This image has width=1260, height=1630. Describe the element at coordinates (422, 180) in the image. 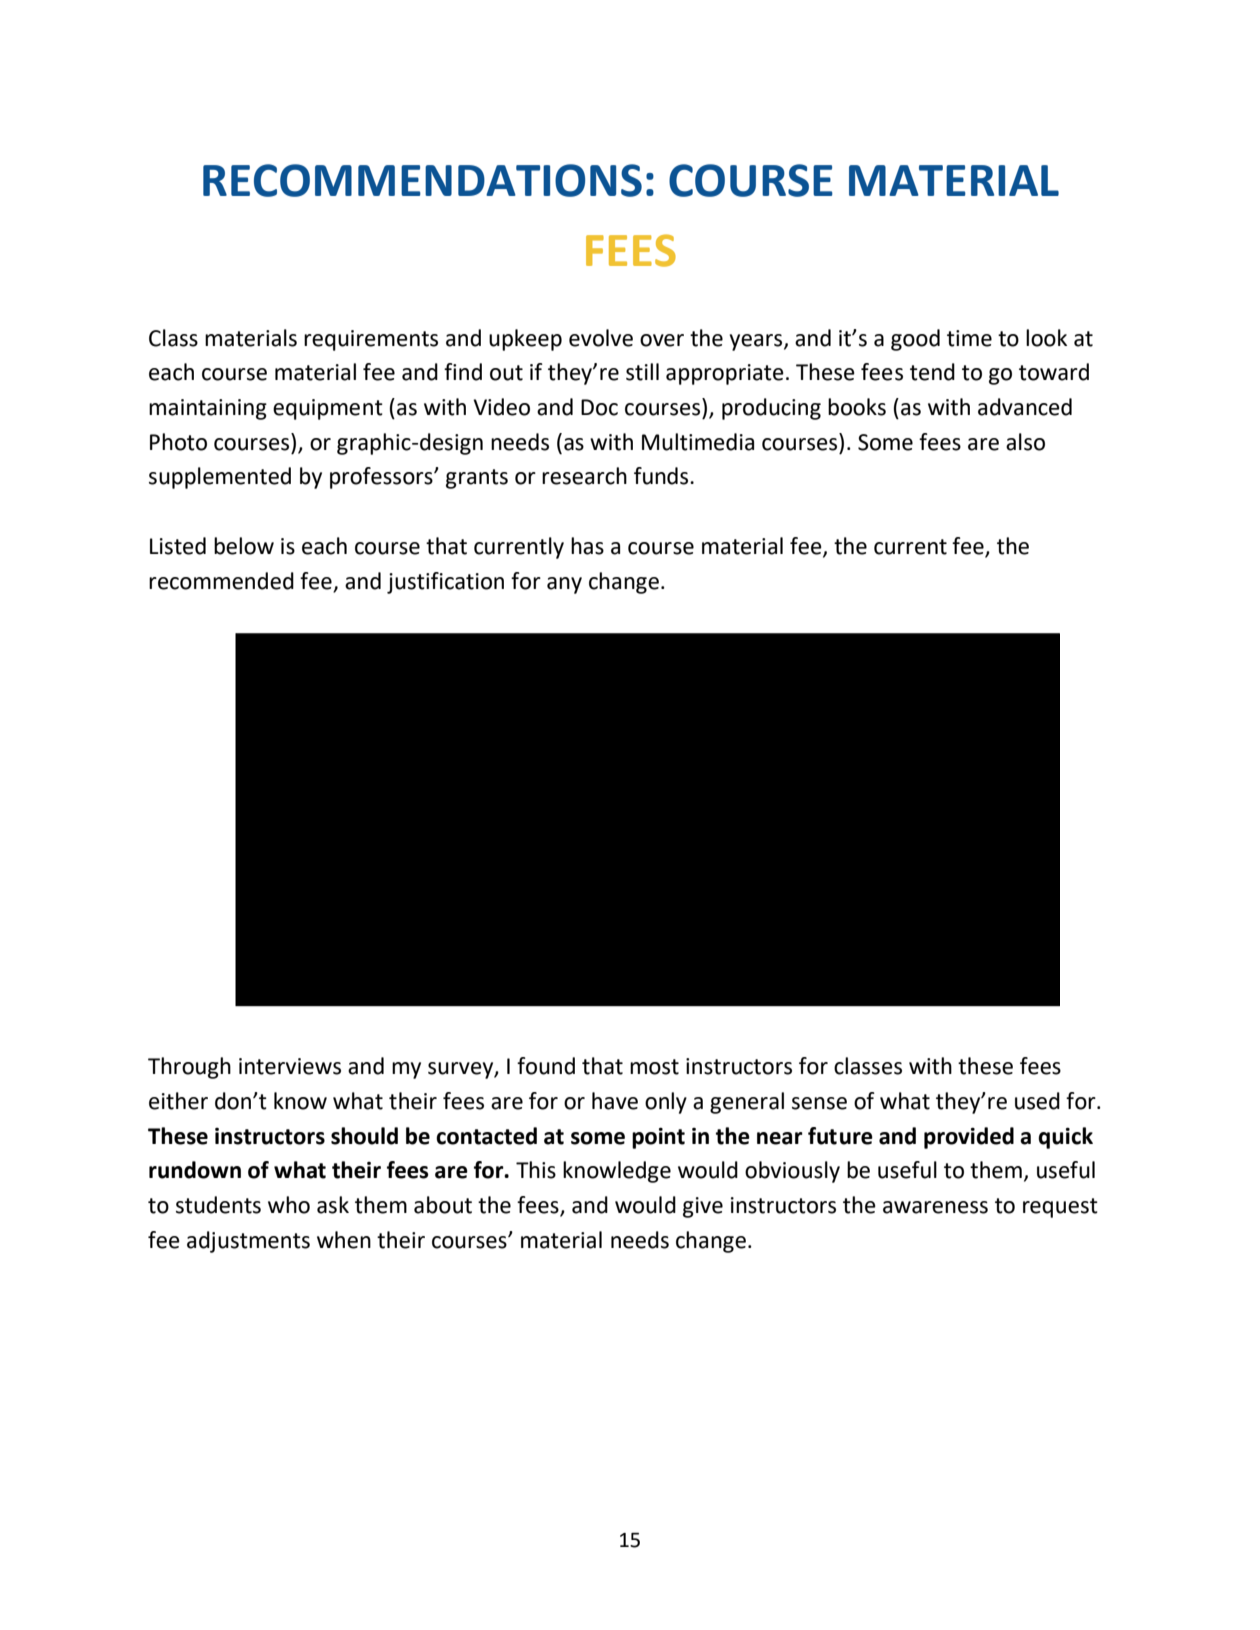

I see `RECOMMENDATIONS` at that location.
